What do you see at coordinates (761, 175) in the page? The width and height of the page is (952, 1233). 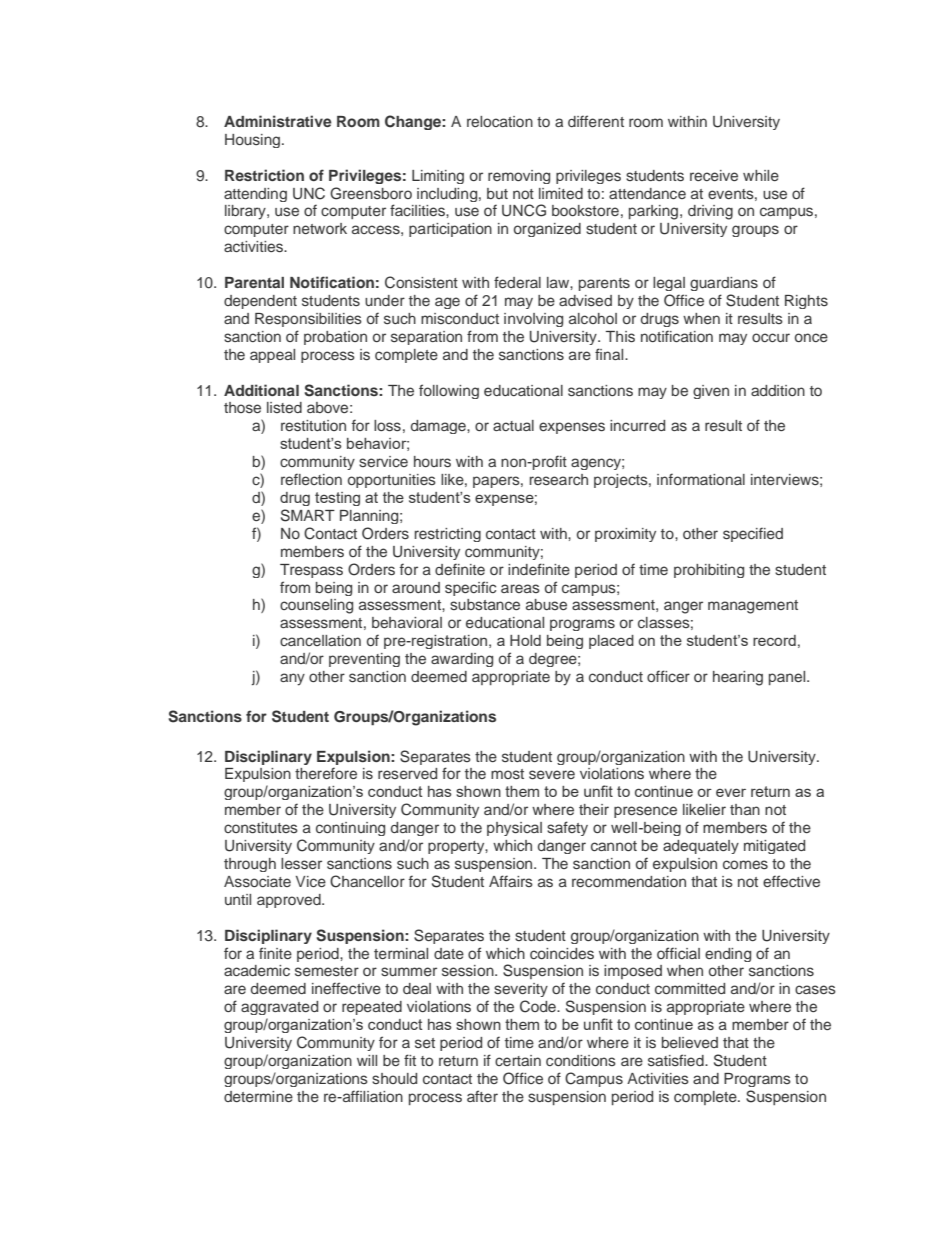 I see `while` at bounding box center [761, 175].
